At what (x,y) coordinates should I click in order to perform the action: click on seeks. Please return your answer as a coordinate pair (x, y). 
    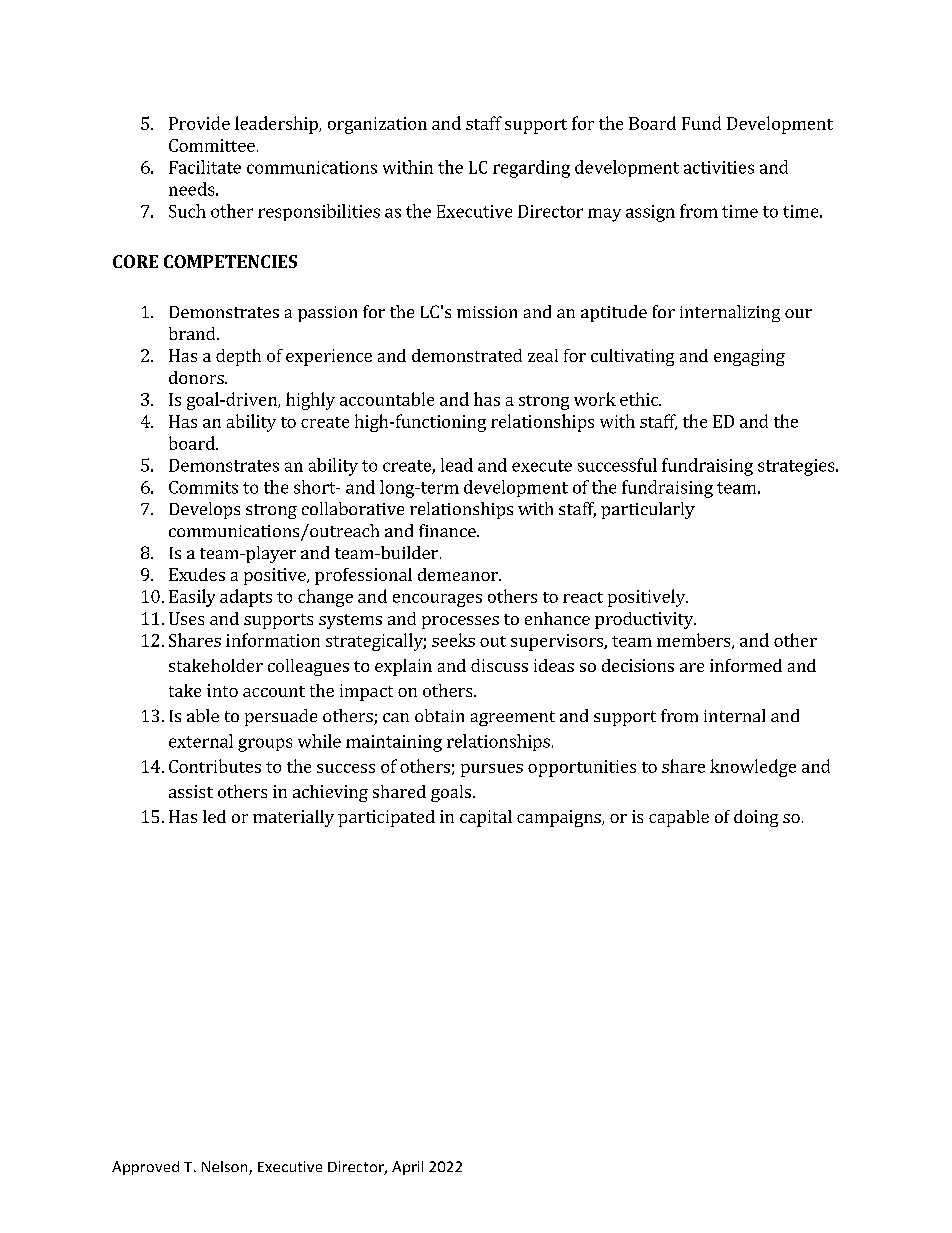
    Looking at the image, I should click on (453, 640).
